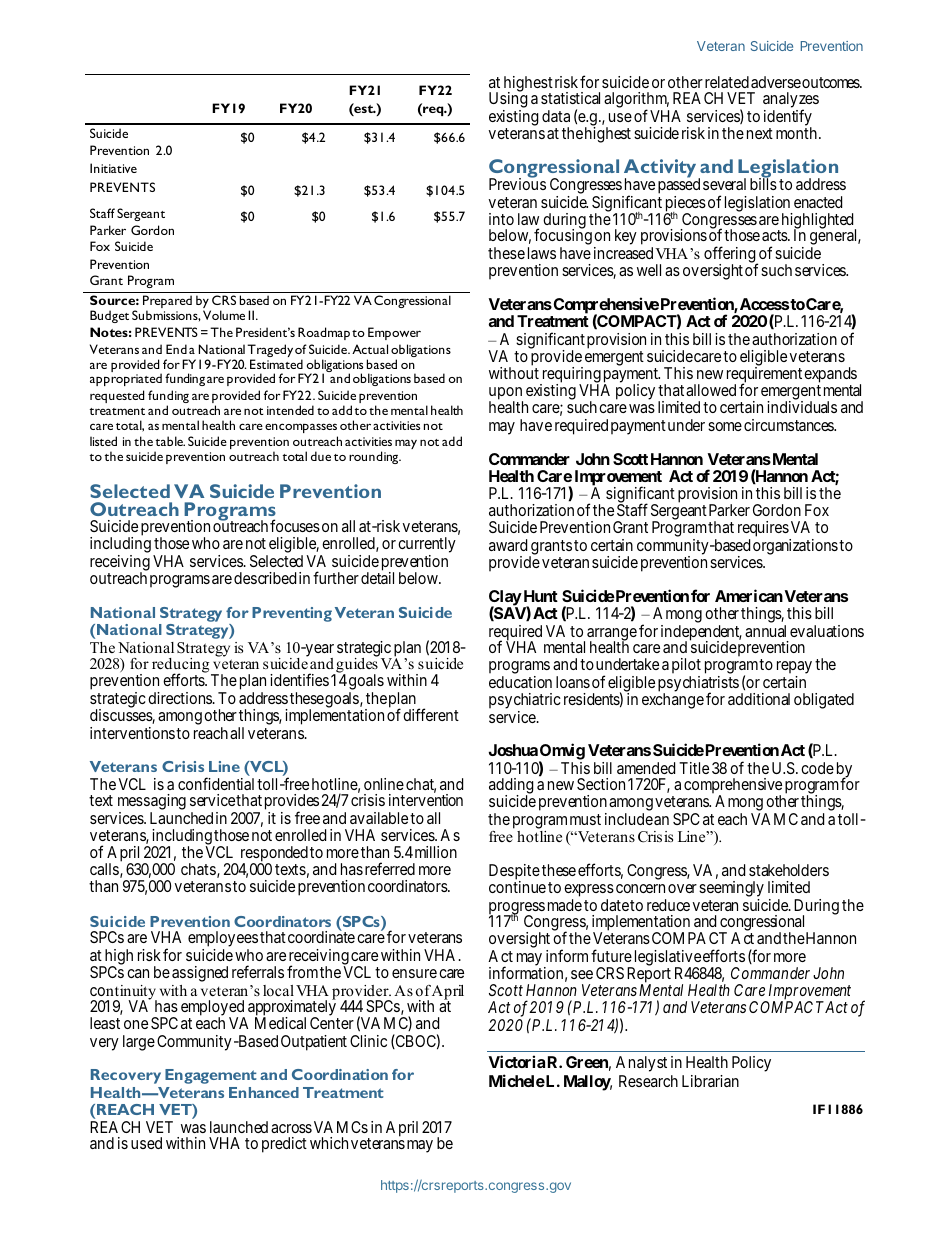  Describe the element at coordinates (511, 787) in the image. I see `adding` at that location.
